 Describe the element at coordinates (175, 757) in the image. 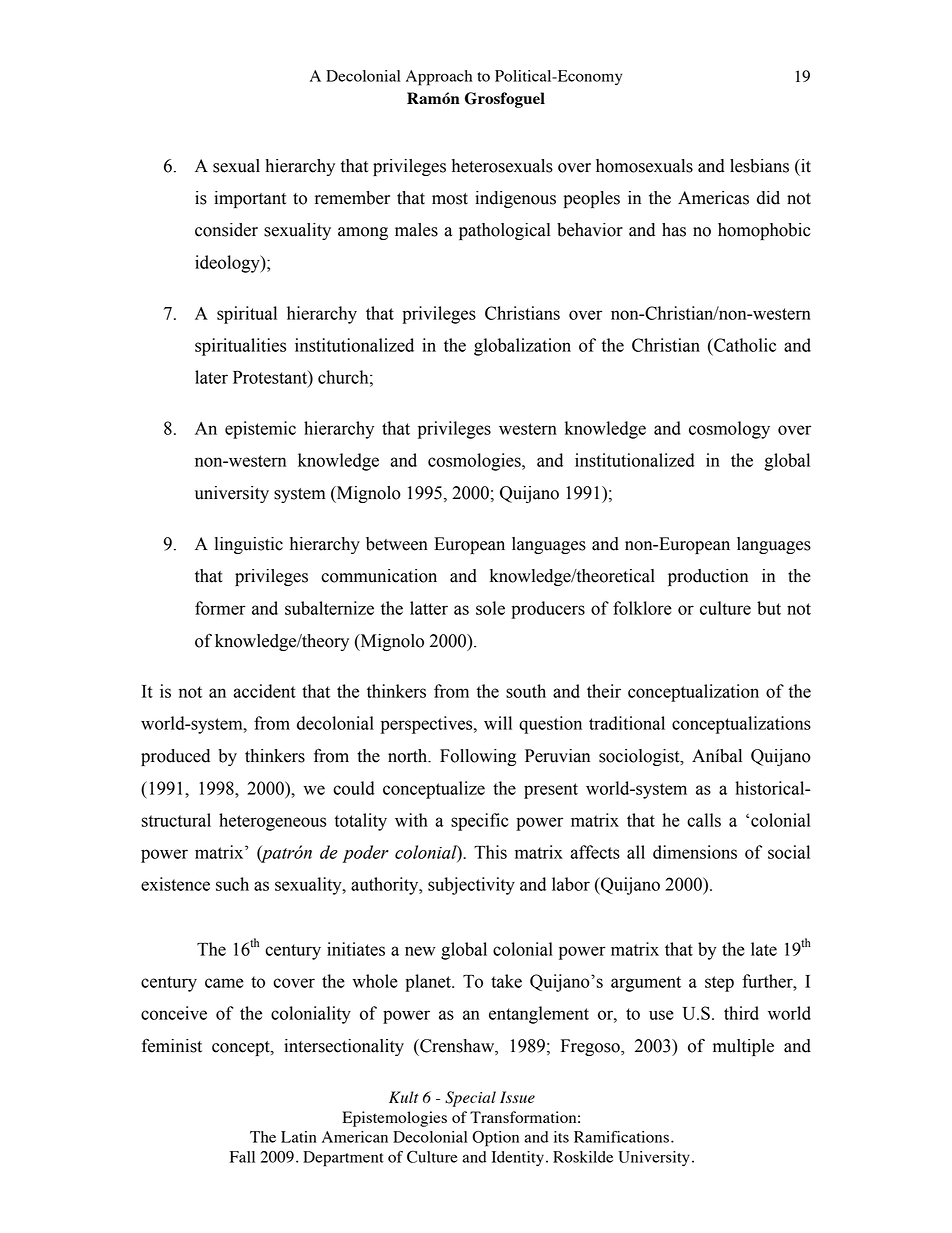

I see `produced` at that location.
